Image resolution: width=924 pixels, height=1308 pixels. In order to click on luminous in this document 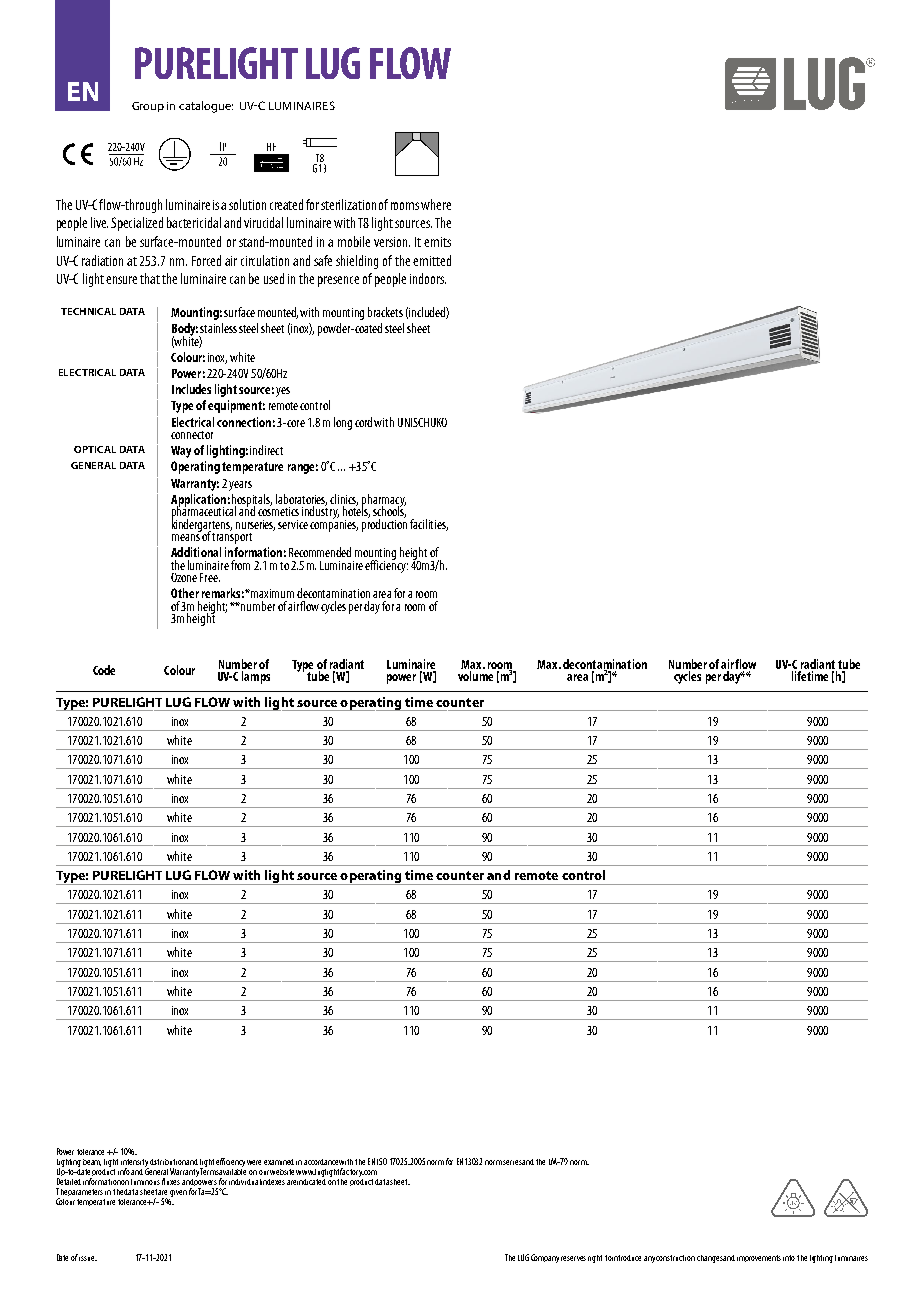, I will do `click(145, 1182)`.
